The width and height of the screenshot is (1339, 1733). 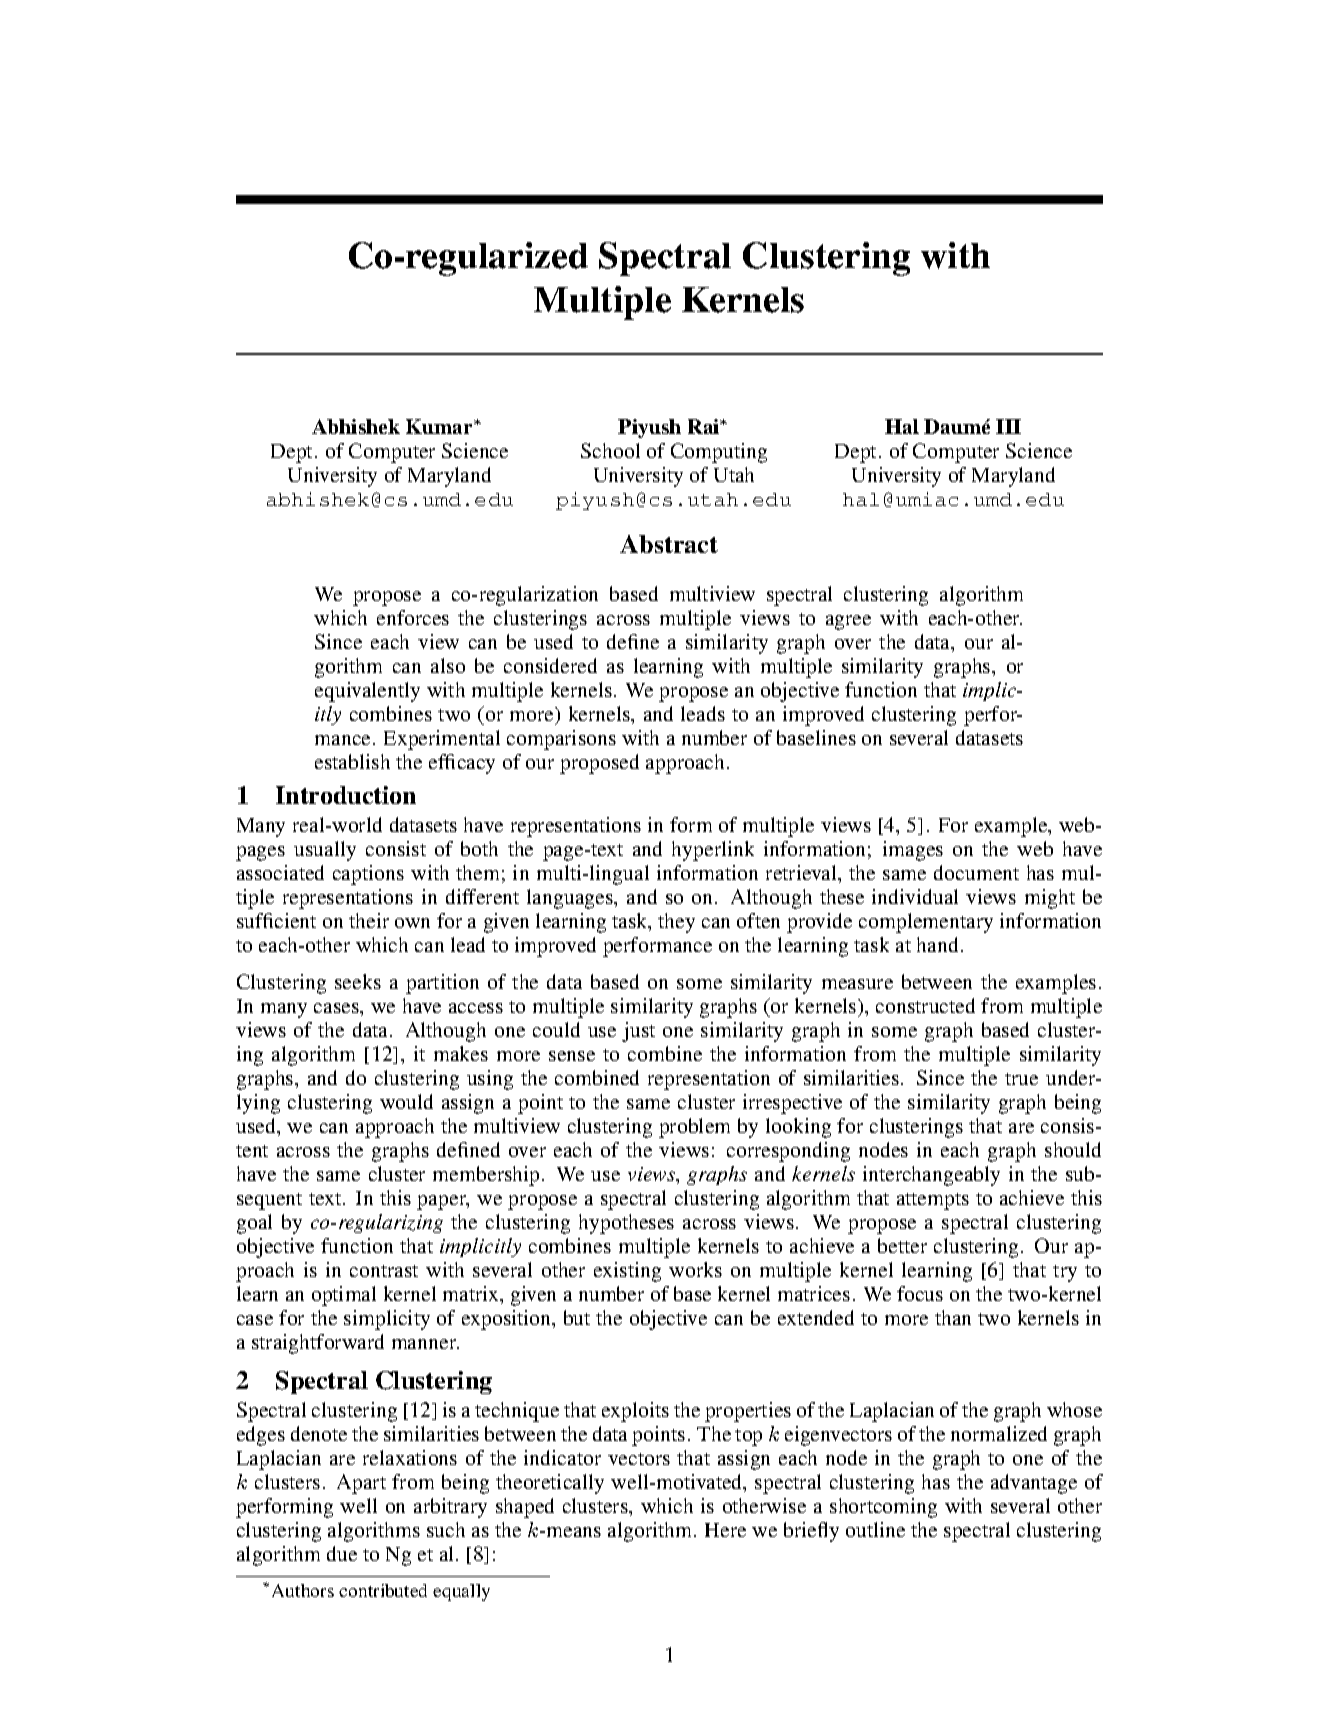 What do you see at coordinates (719, 453) in the screenshot?
I see `Computing` at bounding box center [719, 453].
